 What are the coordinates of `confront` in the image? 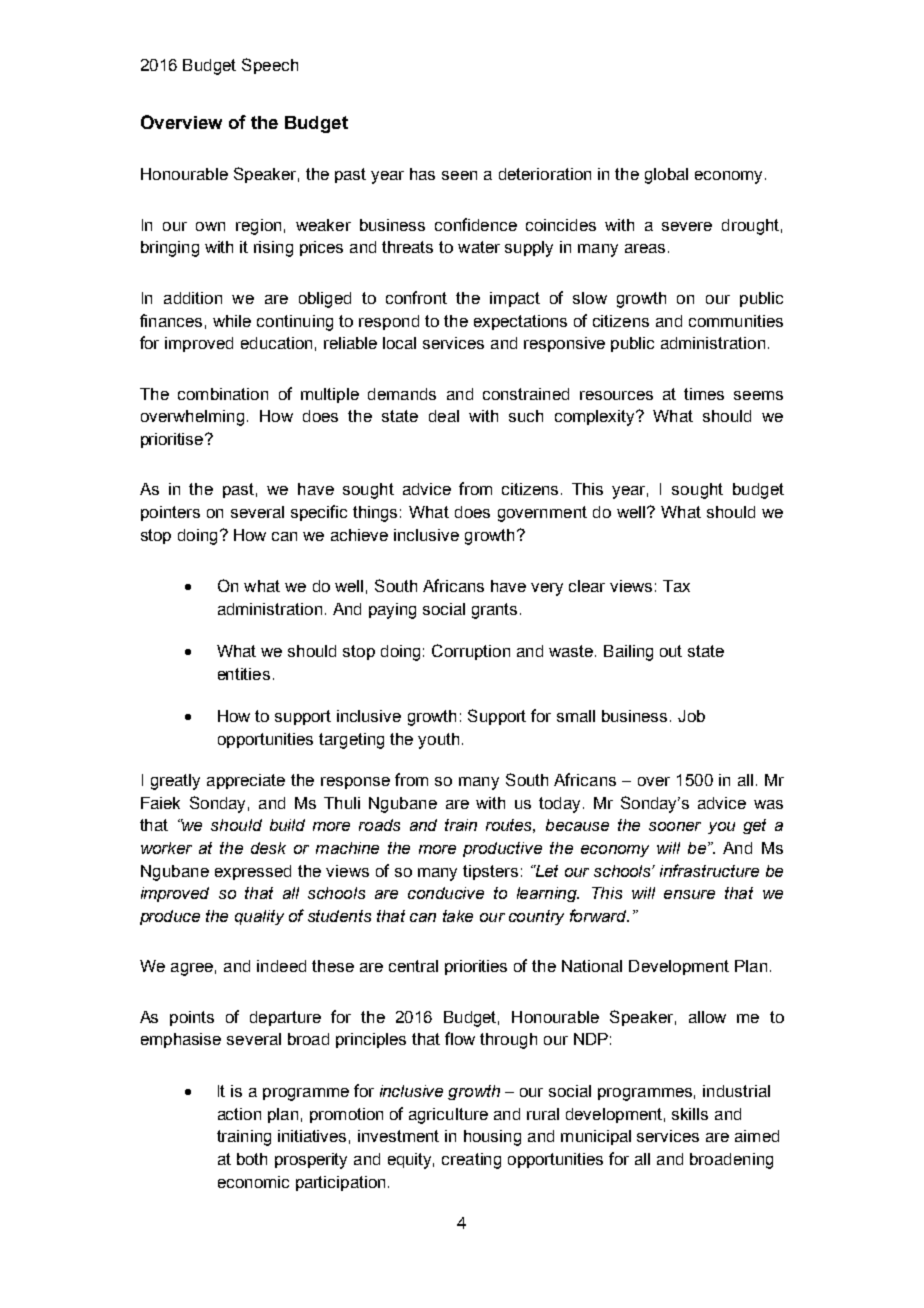 It's located at (416, 297).
